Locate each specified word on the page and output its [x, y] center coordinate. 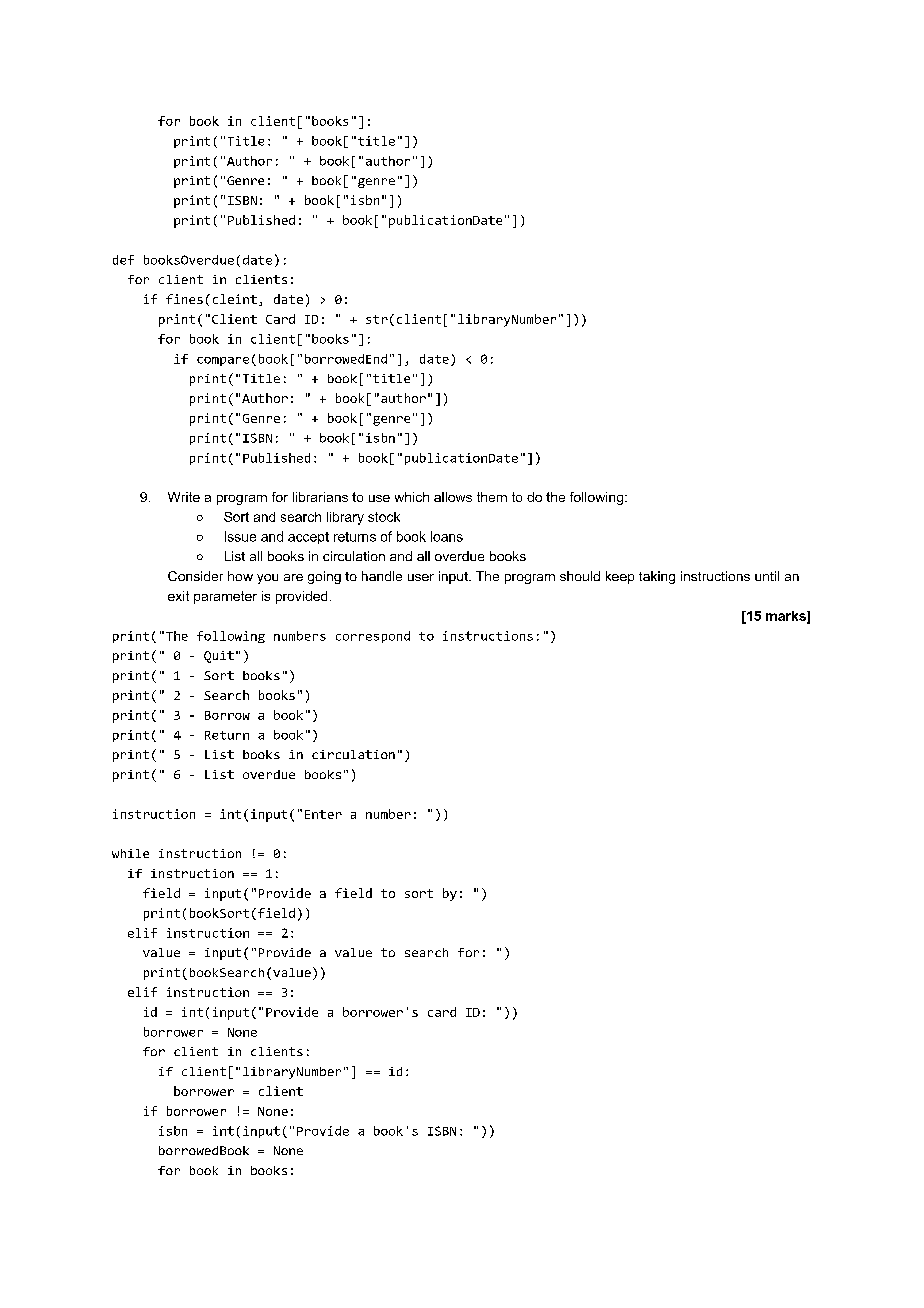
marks [787, 617]
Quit [219, 657]
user [421, 577]
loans [447, 536]
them [492, 497]
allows [453, 497]
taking [657, 577]
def [123, 260]
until [767, 576]
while [130, 853]
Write [184, 497]
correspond [373, 637]
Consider [195, 576]
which [412, 497]
